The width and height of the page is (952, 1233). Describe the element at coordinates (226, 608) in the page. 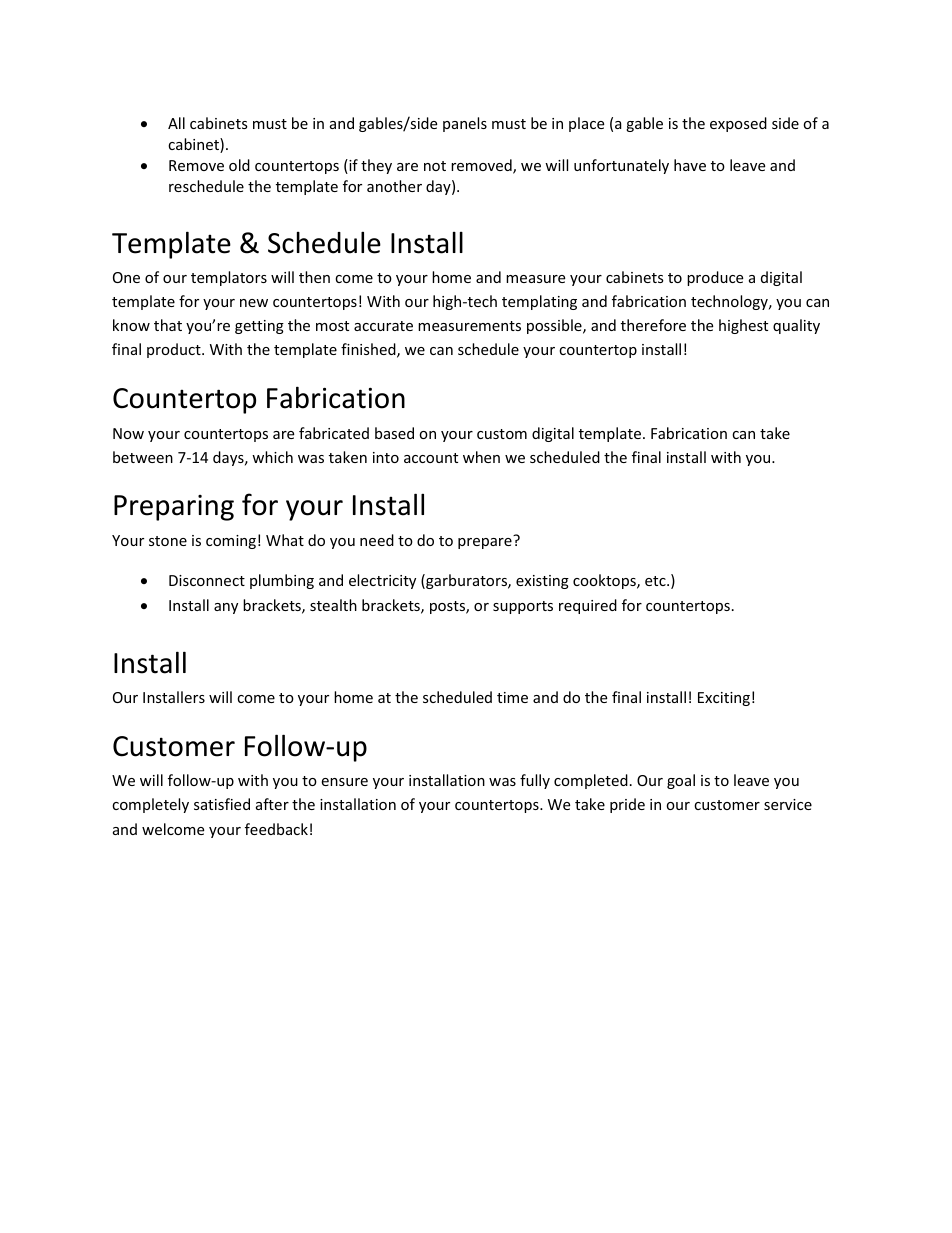

I see `any` at that location.
